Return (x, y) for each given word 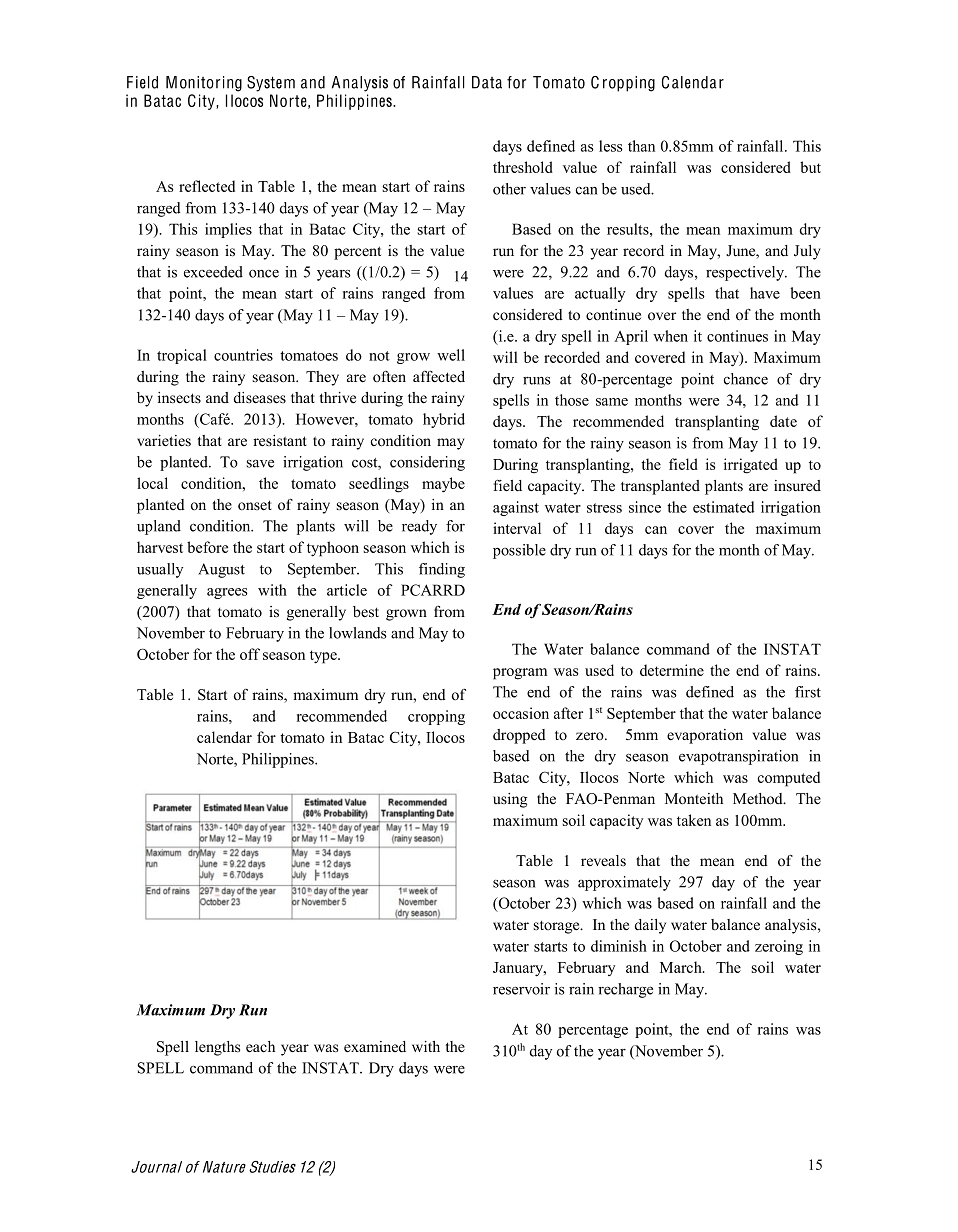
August (221, 570)
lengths (217, 1048)
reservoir (521, 989)
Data (487, 82)
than (641, 146)
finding (442, 570)
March (682, 967)
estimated (724, 507)
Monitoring (204, 84)
